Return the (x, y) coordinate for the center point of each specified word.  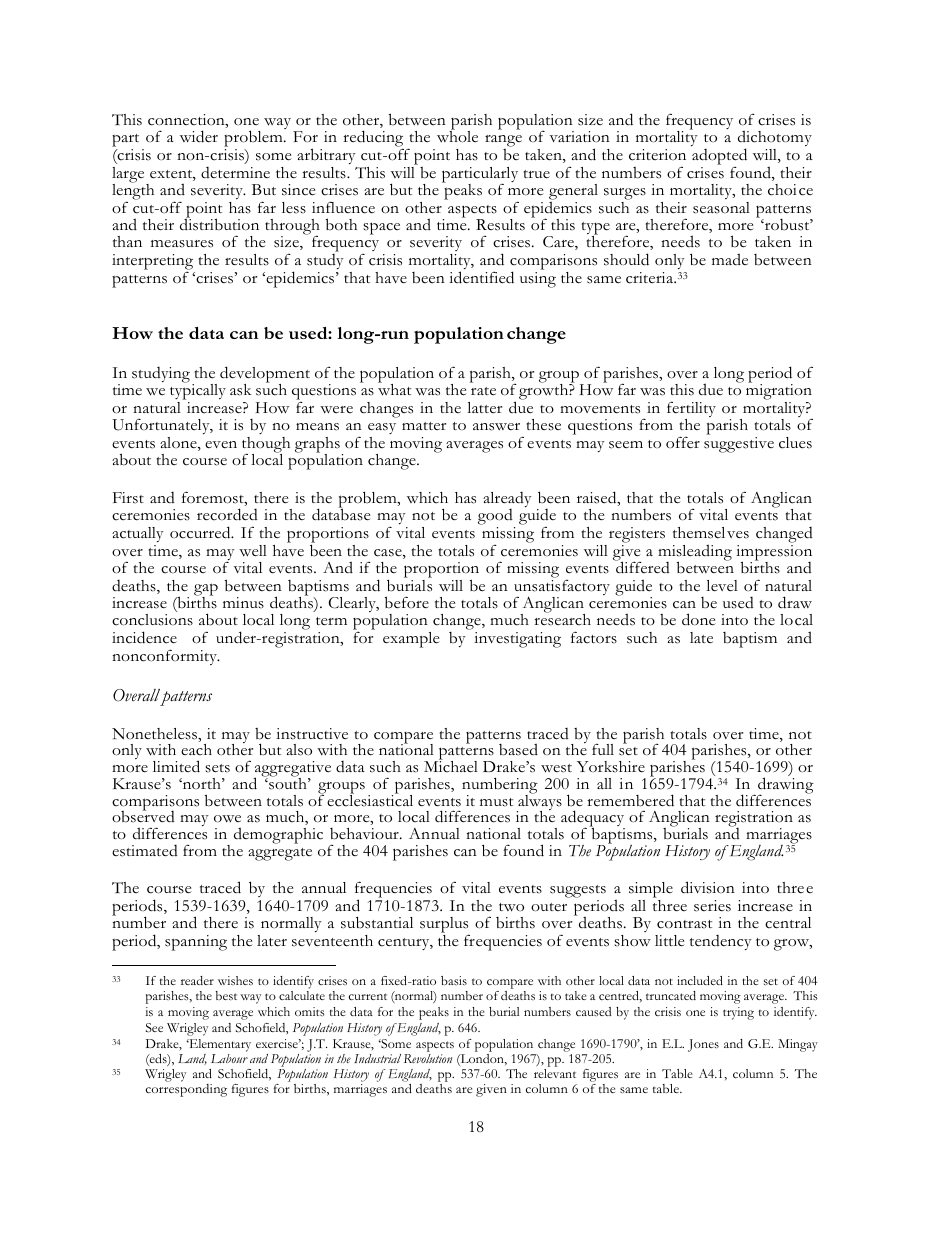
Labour (229, 1058)
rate (483, 391)
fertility (691, 410)
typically (198, 392)
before (407, 602)
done (699, 619)
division (708, 887)
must (496, 802)
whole (457, 136)
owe (227, 819)
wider (199, 136)
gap (206, 590)
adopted (719, 156)
